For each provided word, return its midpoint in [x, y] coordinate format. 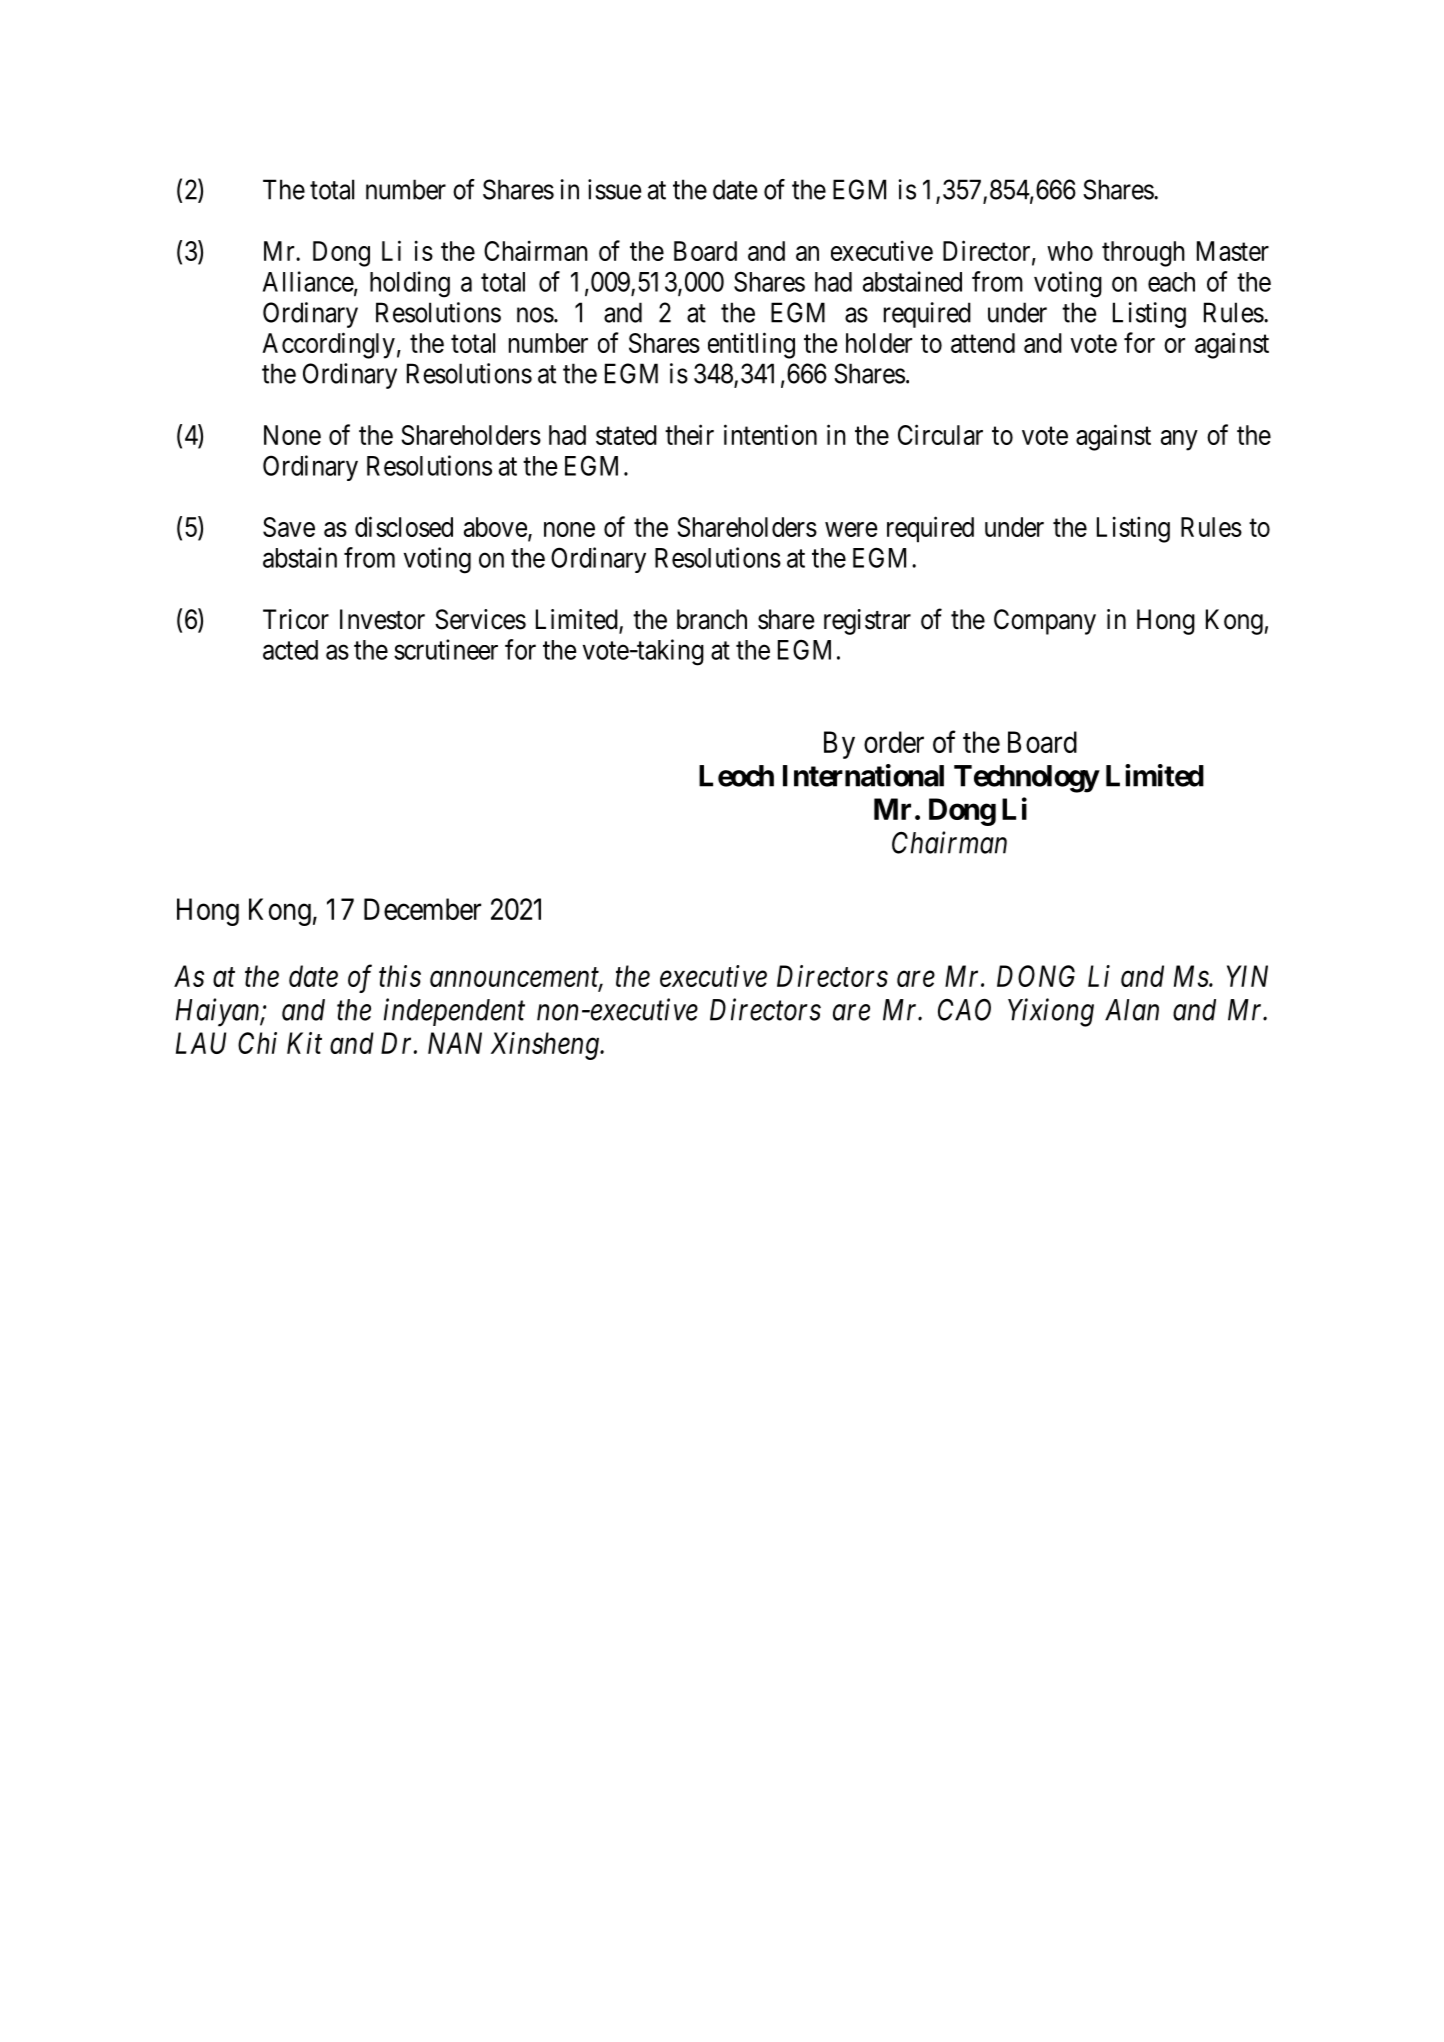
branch [712, 619]
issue [614, 189]
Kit [304, 1043]
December [422, 909]
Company [1045, 622]
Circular [940, 434]
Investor [382, 619]
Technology [1026, 779]
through [1143, 254]
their [689, 434]
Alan [1132, 1010]
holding [410, 284]
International [863, 775]
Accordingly [328, 345]
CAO [964, 1010]
